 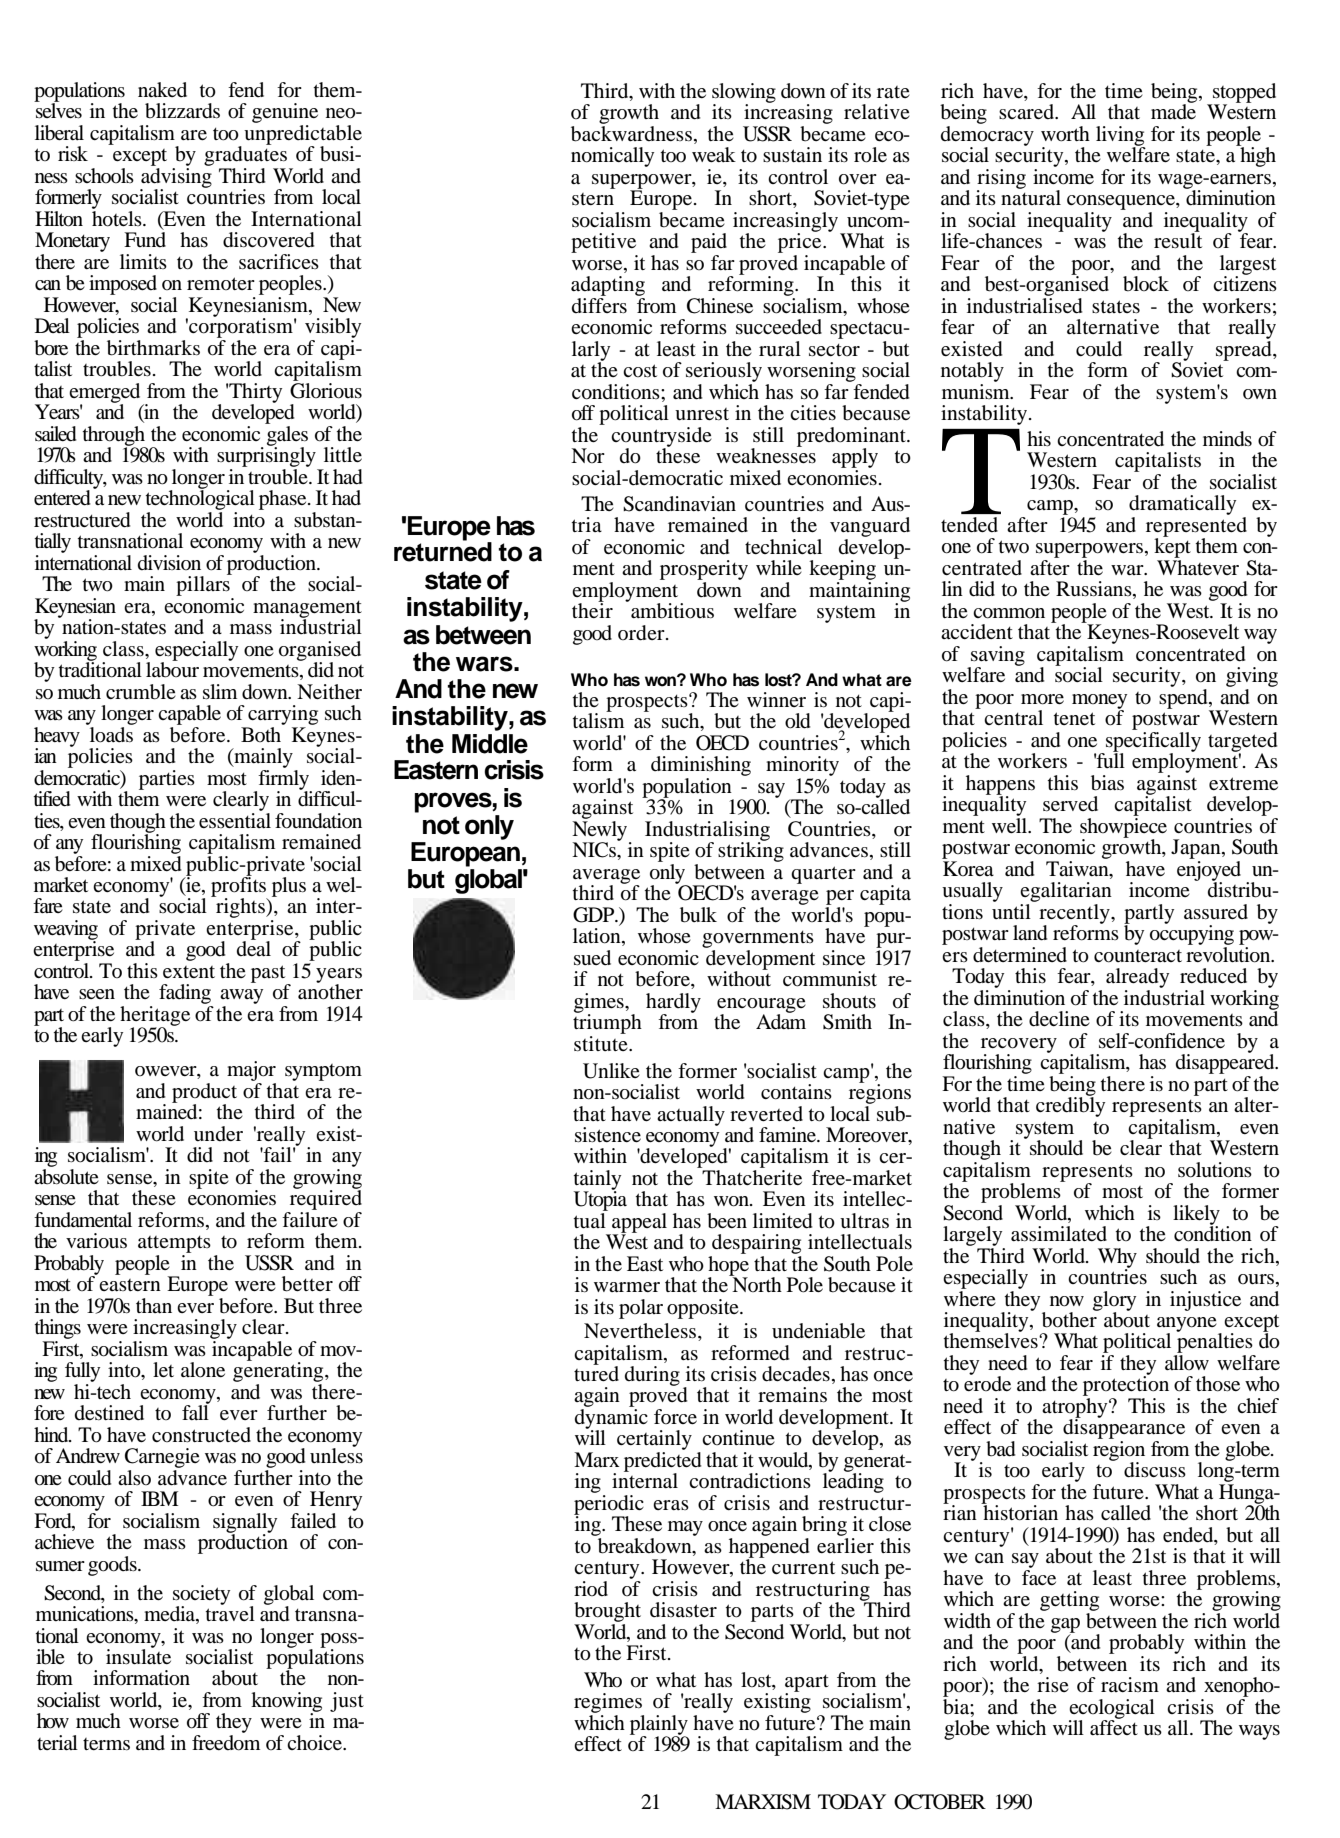 What do you see at coordinates (203, 1370) in the document?
I see `alone` at bounding box center [203, 1370].
